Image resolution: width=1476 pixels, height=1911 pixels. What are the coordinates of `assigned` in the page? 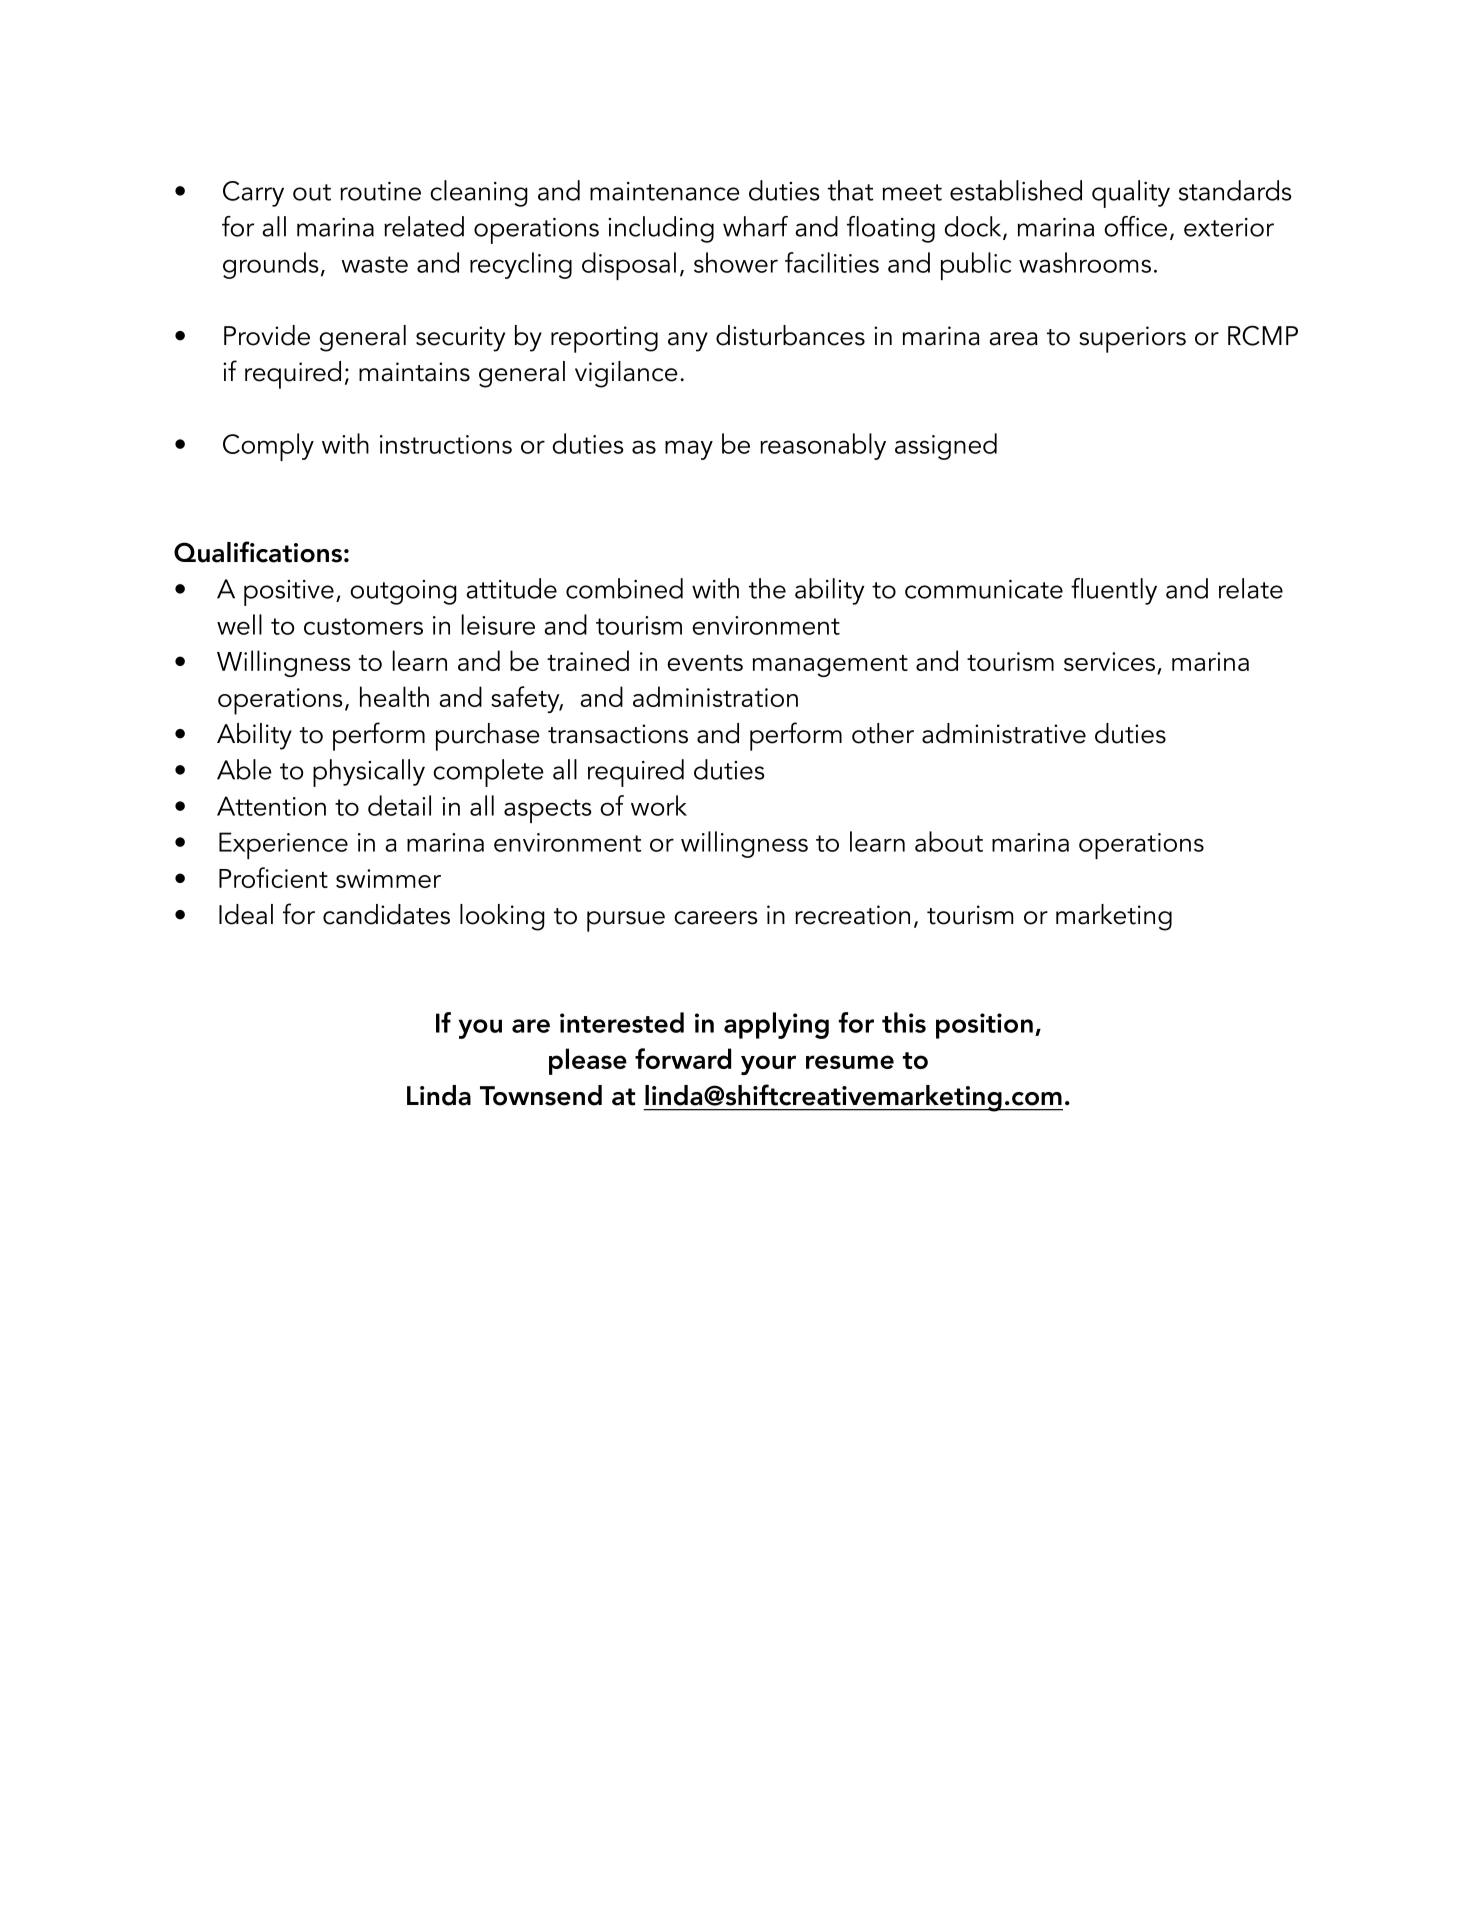 It's located at (946, 446).
